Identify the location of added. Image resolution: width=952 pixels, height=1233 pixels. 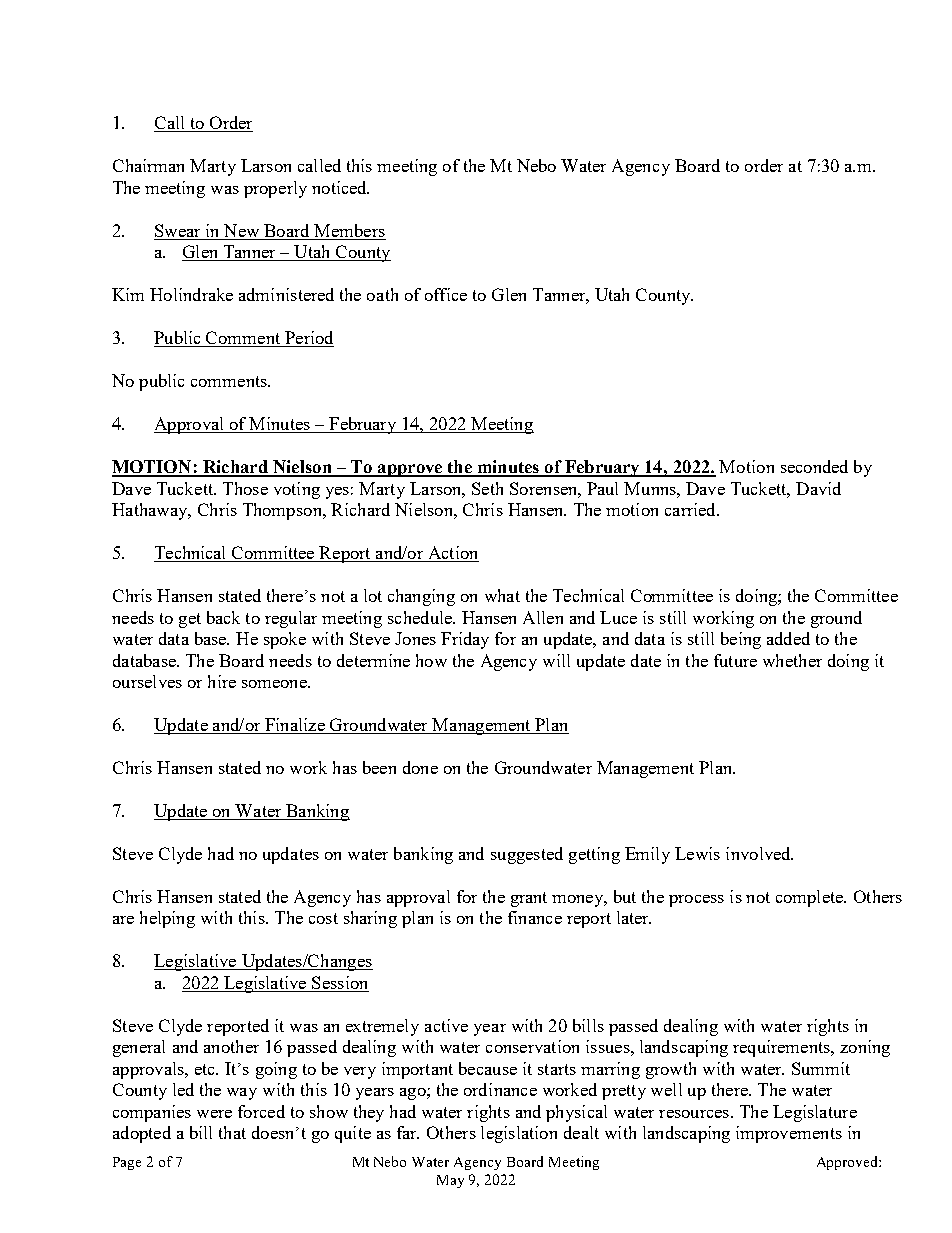
(788, 638).
